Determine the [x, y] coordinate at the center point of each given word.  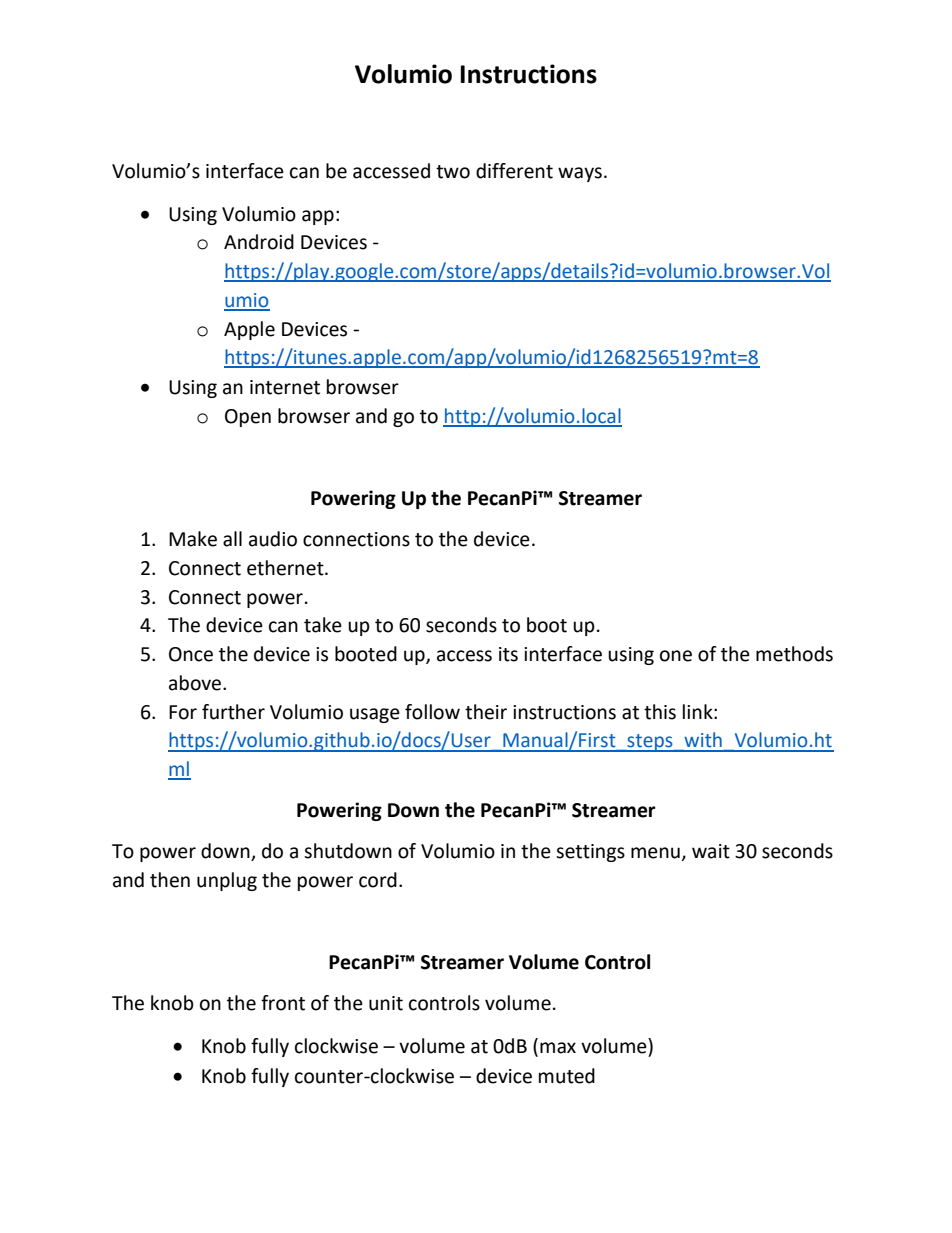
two [453, 172]
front [283, 1003]
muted [567, 1076]
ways [580, 174]
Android [259, 242]
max [558, 1048]
